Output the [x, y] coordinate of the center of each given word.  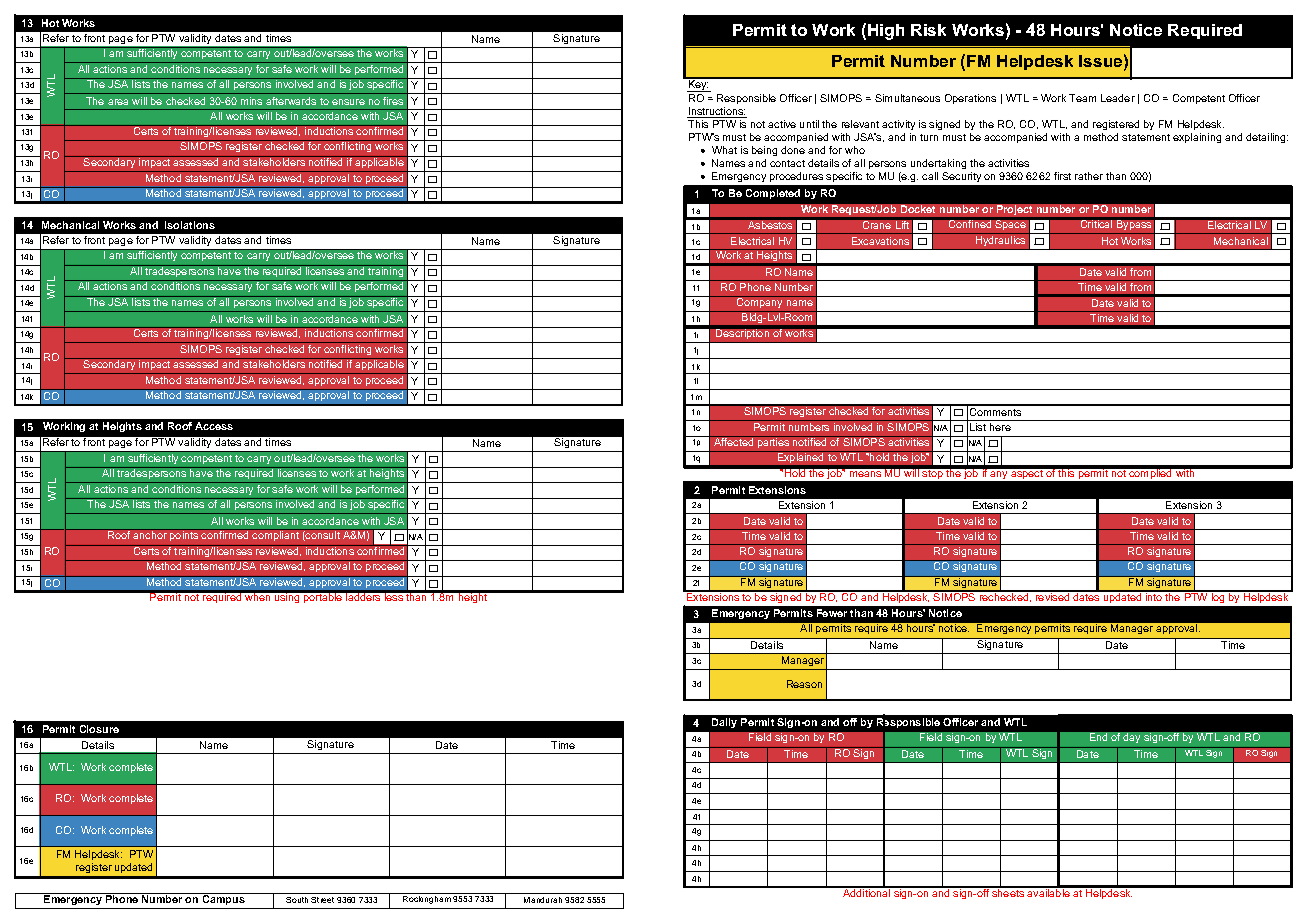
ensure [348, 102]
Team [1082, 98]
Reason [804, 684]
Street [322, 900]
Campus [223, 899]
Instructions [716, 112]
